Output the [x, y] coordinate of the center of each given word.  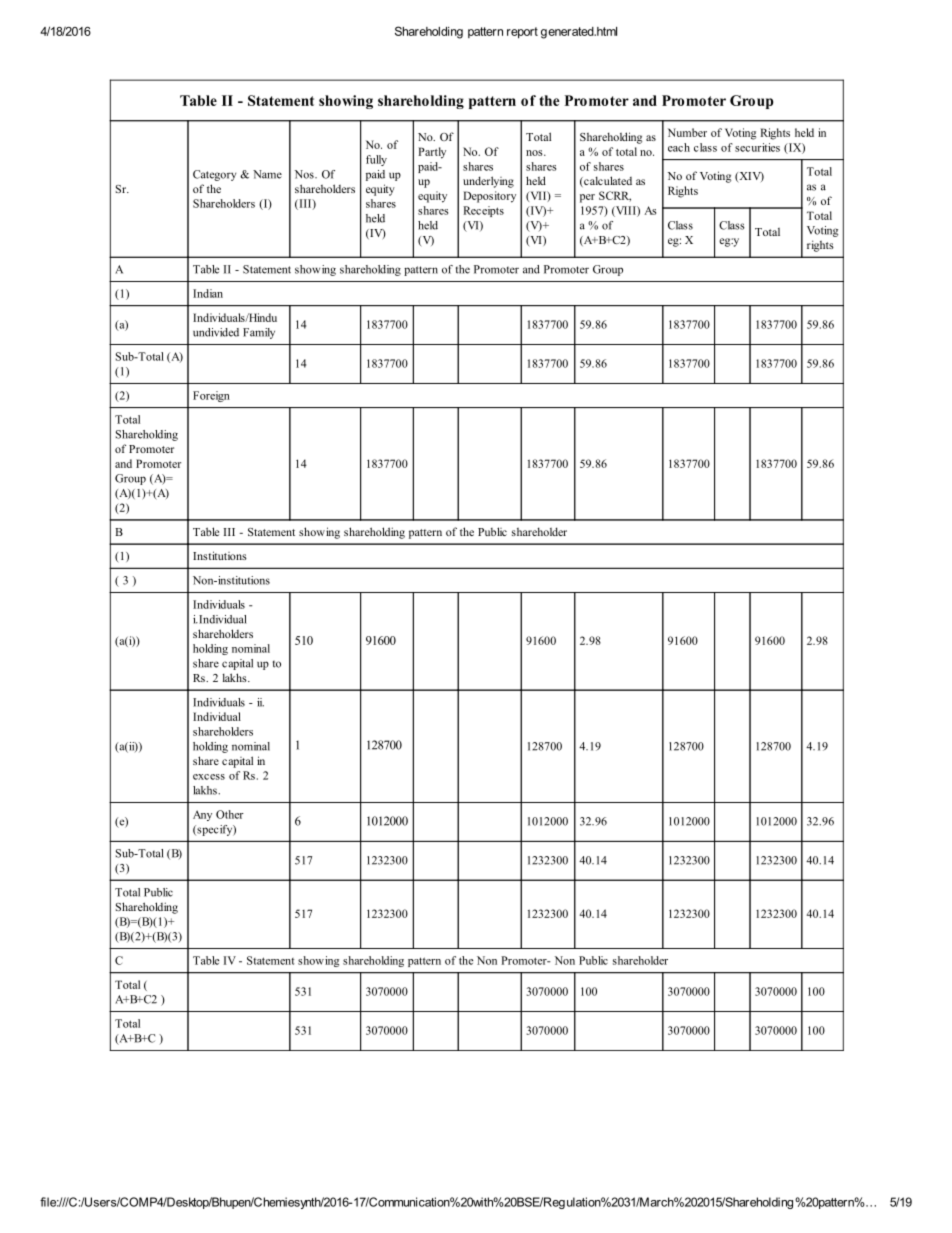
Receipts [483, 211]
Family [259, 333]
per [587, 198]
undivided [216, 332]
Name [267, 174]
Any [202, 815]
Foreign [211, 396]
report [522, 33]
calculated [607, 181]
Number [687, 132]
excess [209, 777]
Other [230, 814]
